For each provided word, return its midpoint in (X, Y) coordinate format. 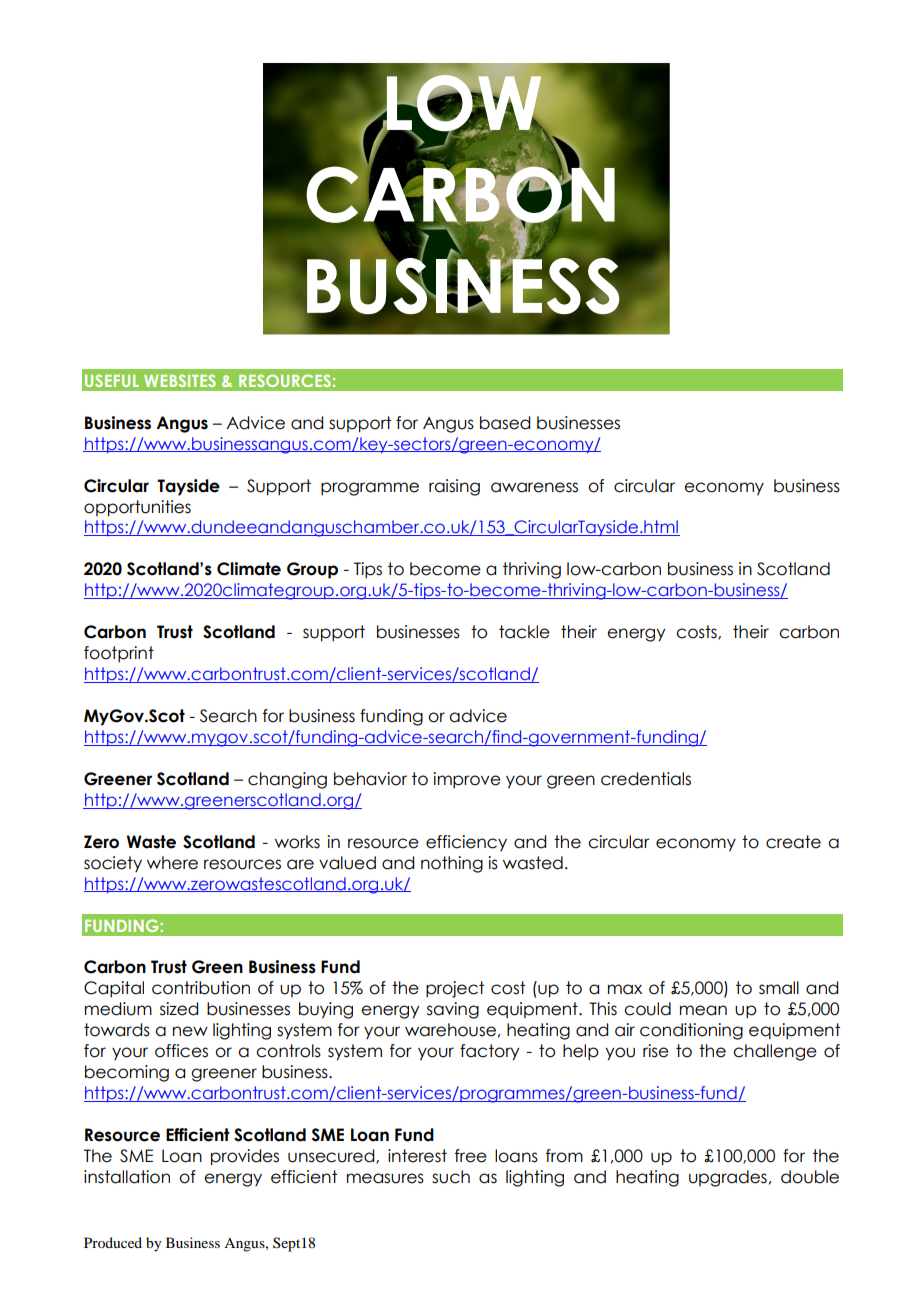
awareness (534, 487)
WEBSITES (180, 380)
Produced (113, 1242)
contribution (201, 988)
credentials (646, 779)
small (779, 988)
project (455, 989)
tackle (524, 632)
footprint (119, 654)
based (505, 423)
